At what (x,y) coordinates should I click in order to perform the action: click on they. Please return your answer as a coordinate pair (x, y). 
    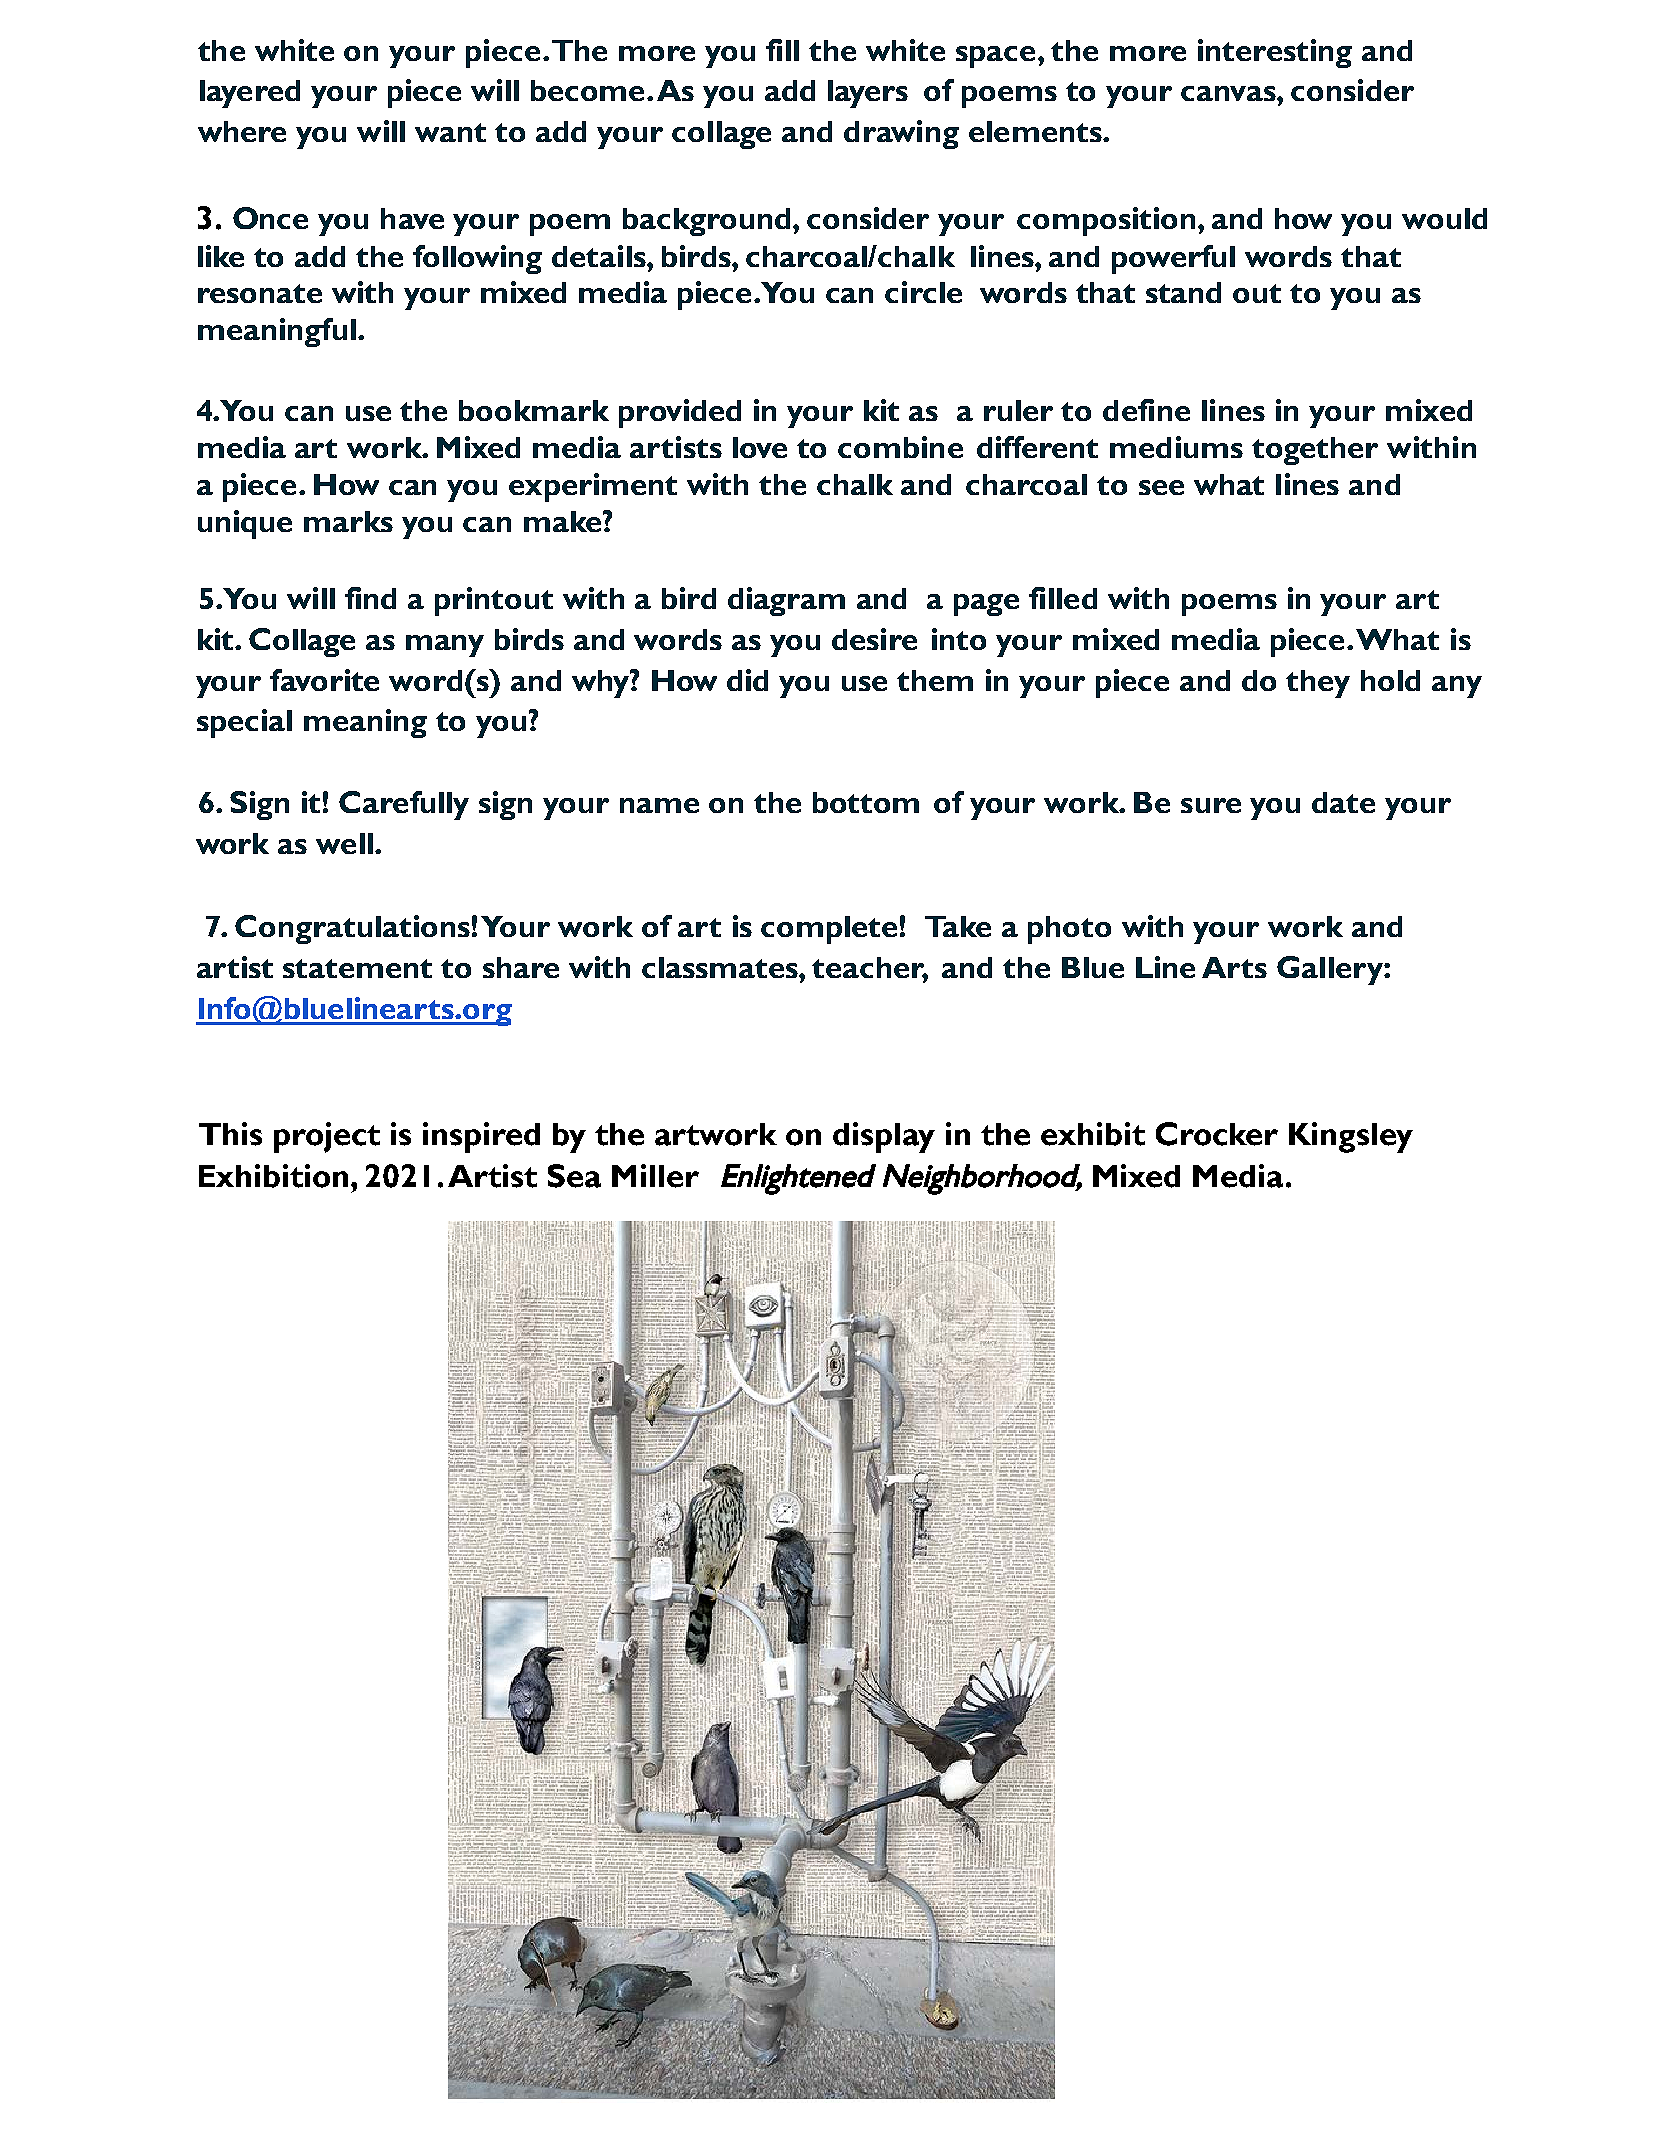
    Looking at the image, I should click on (1318, 684).
